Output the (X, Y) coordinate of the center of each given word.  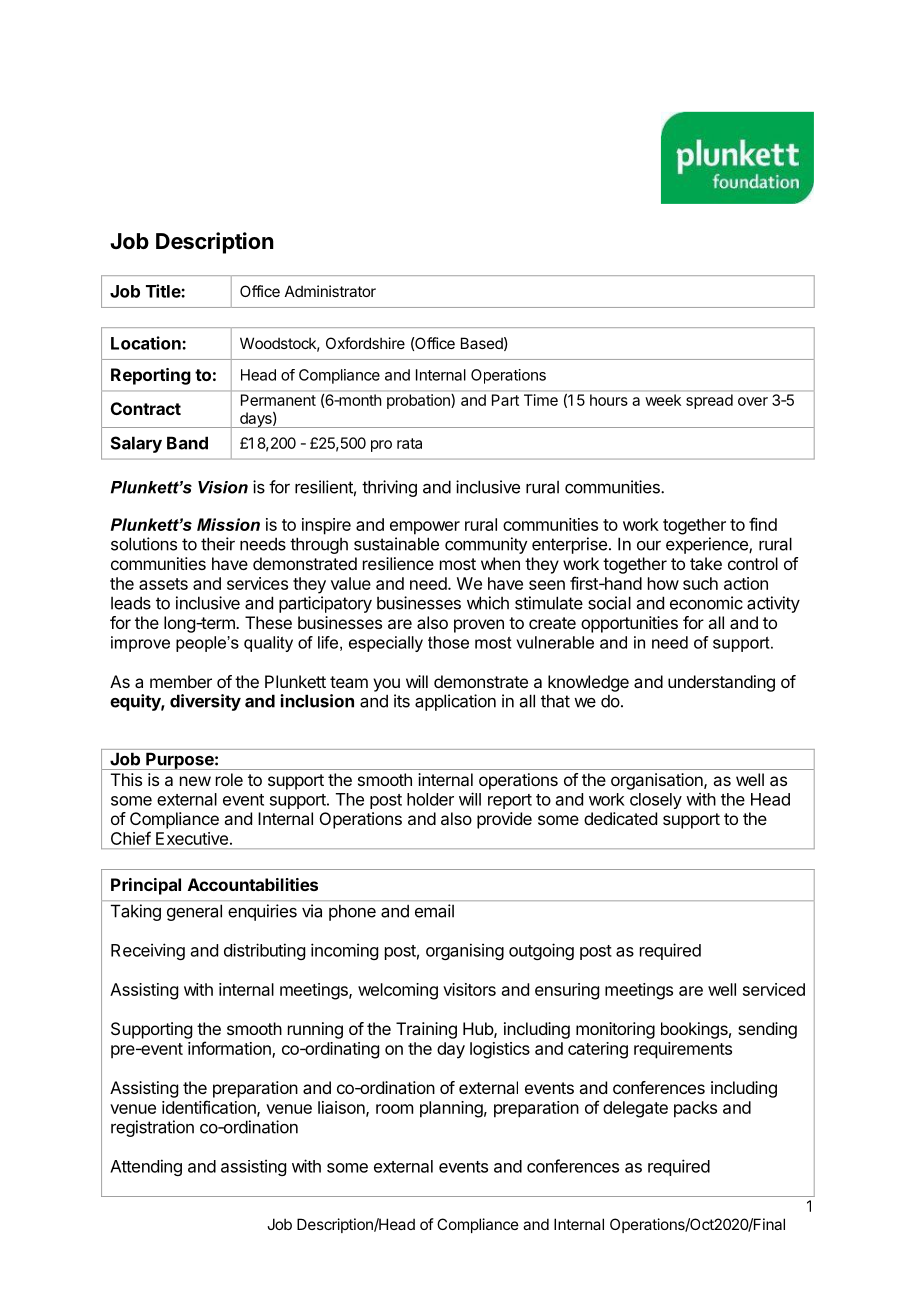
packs (695, 1109)
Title (164, 291)
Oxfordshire (365, 343)
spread (709, 401)
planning (451, 1109)
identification (210, 1108)
